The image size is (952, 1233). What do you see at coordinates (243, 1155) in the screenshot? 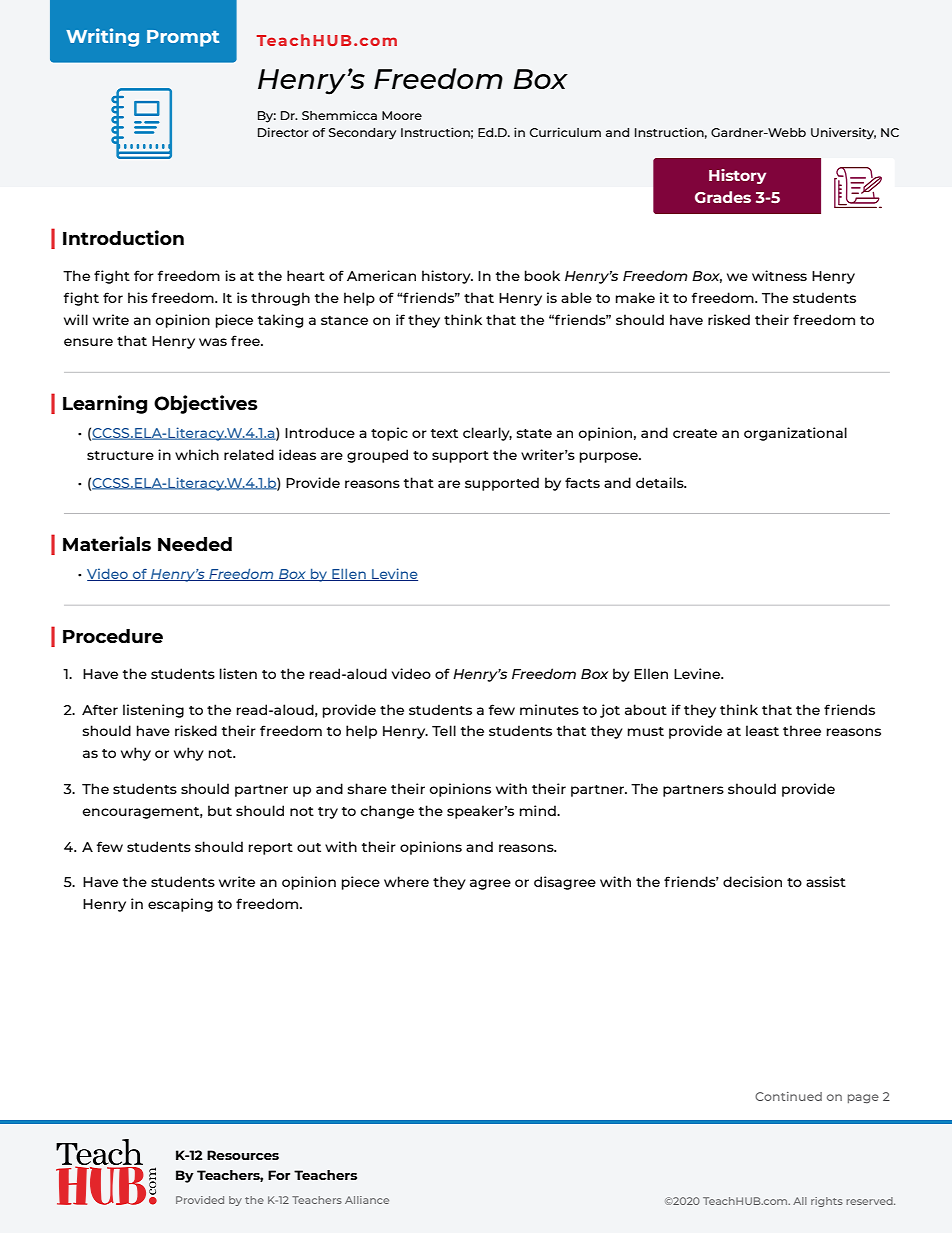
I see `Resources` at bounding box center [243, 1155].
